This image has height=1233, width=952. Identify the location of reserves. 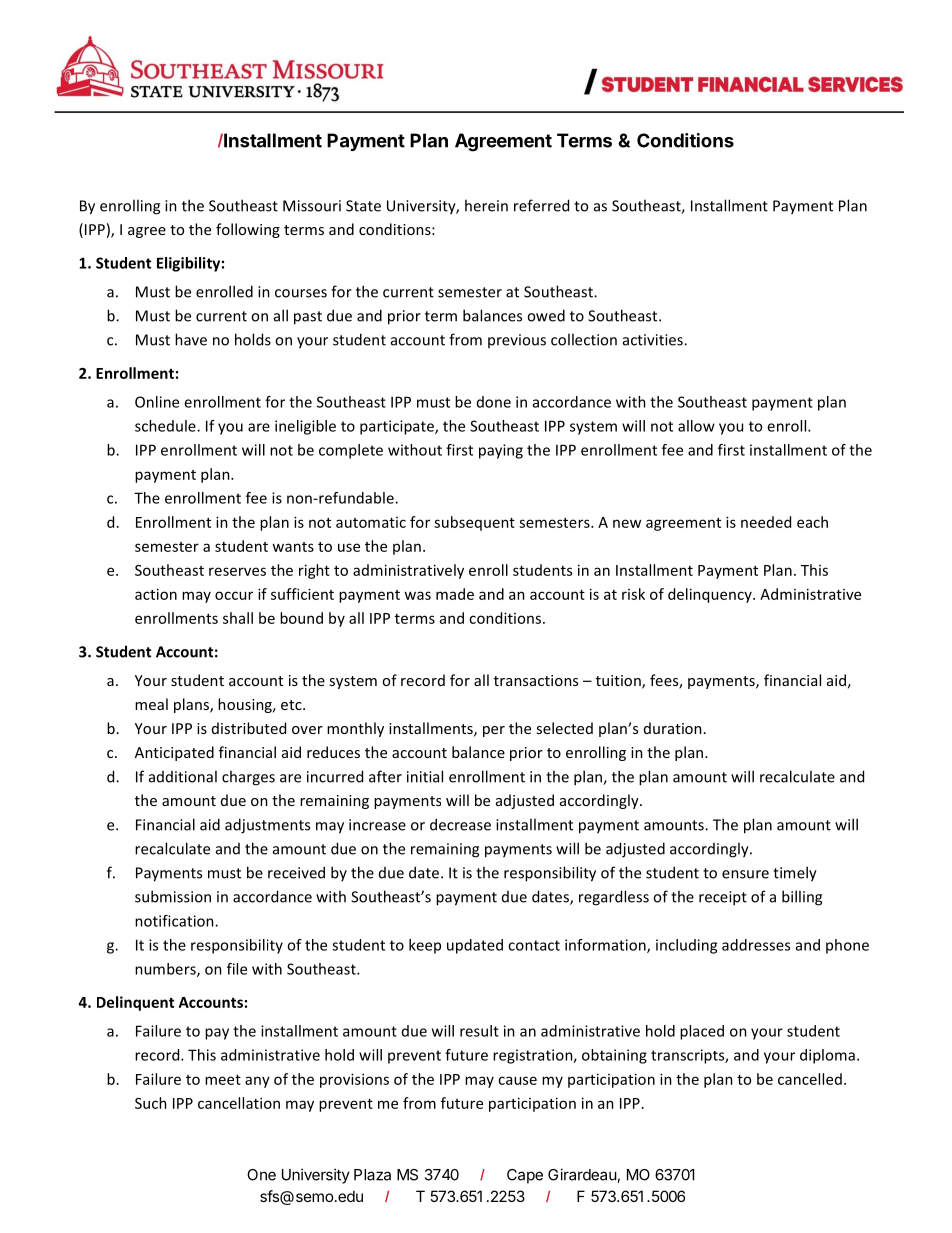
(237, 571).
